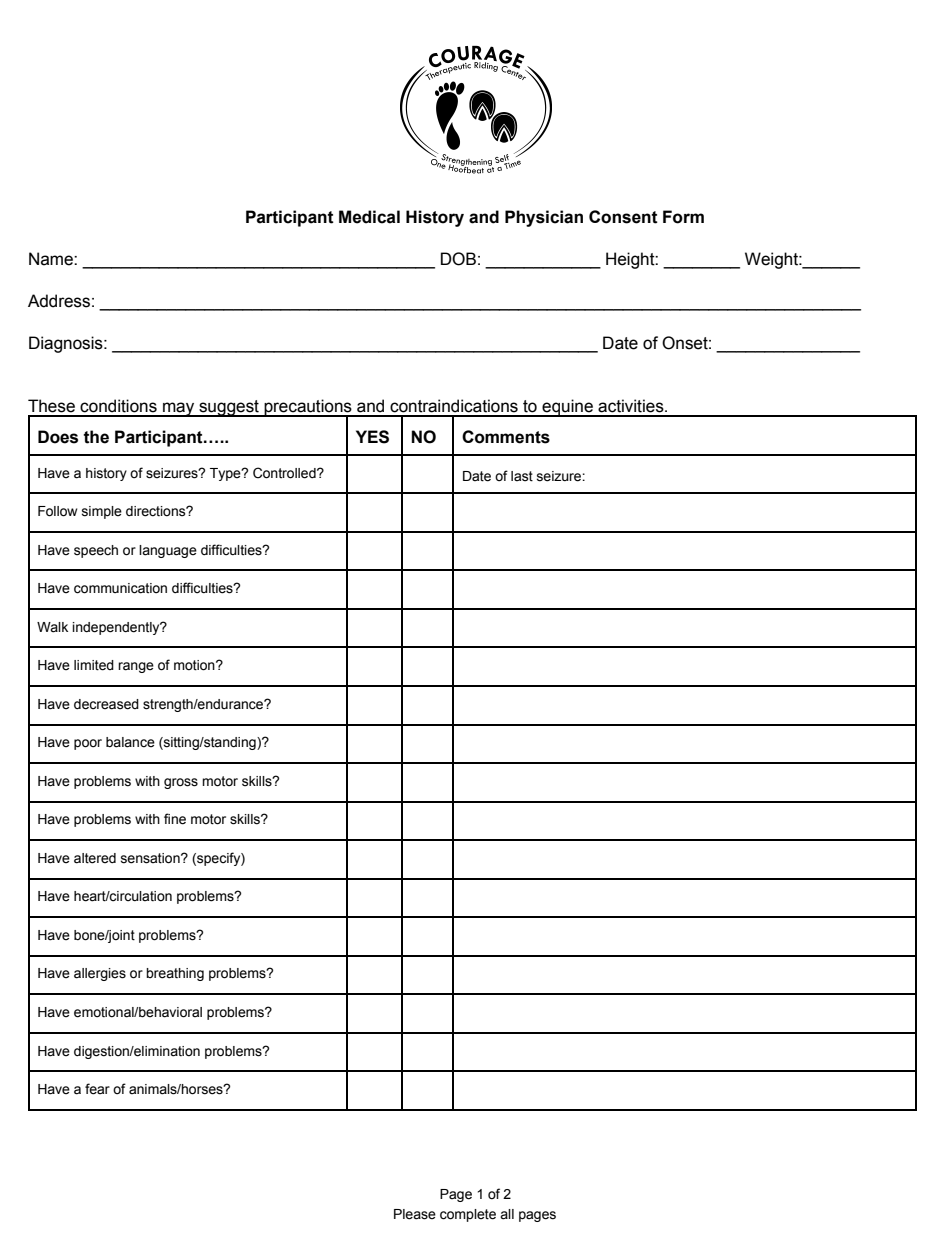 The image size is (952, 1233). What do you see at coordinates (106, 704) in the screenshot?
I see `decreased` at bounding box center [106, 704].
